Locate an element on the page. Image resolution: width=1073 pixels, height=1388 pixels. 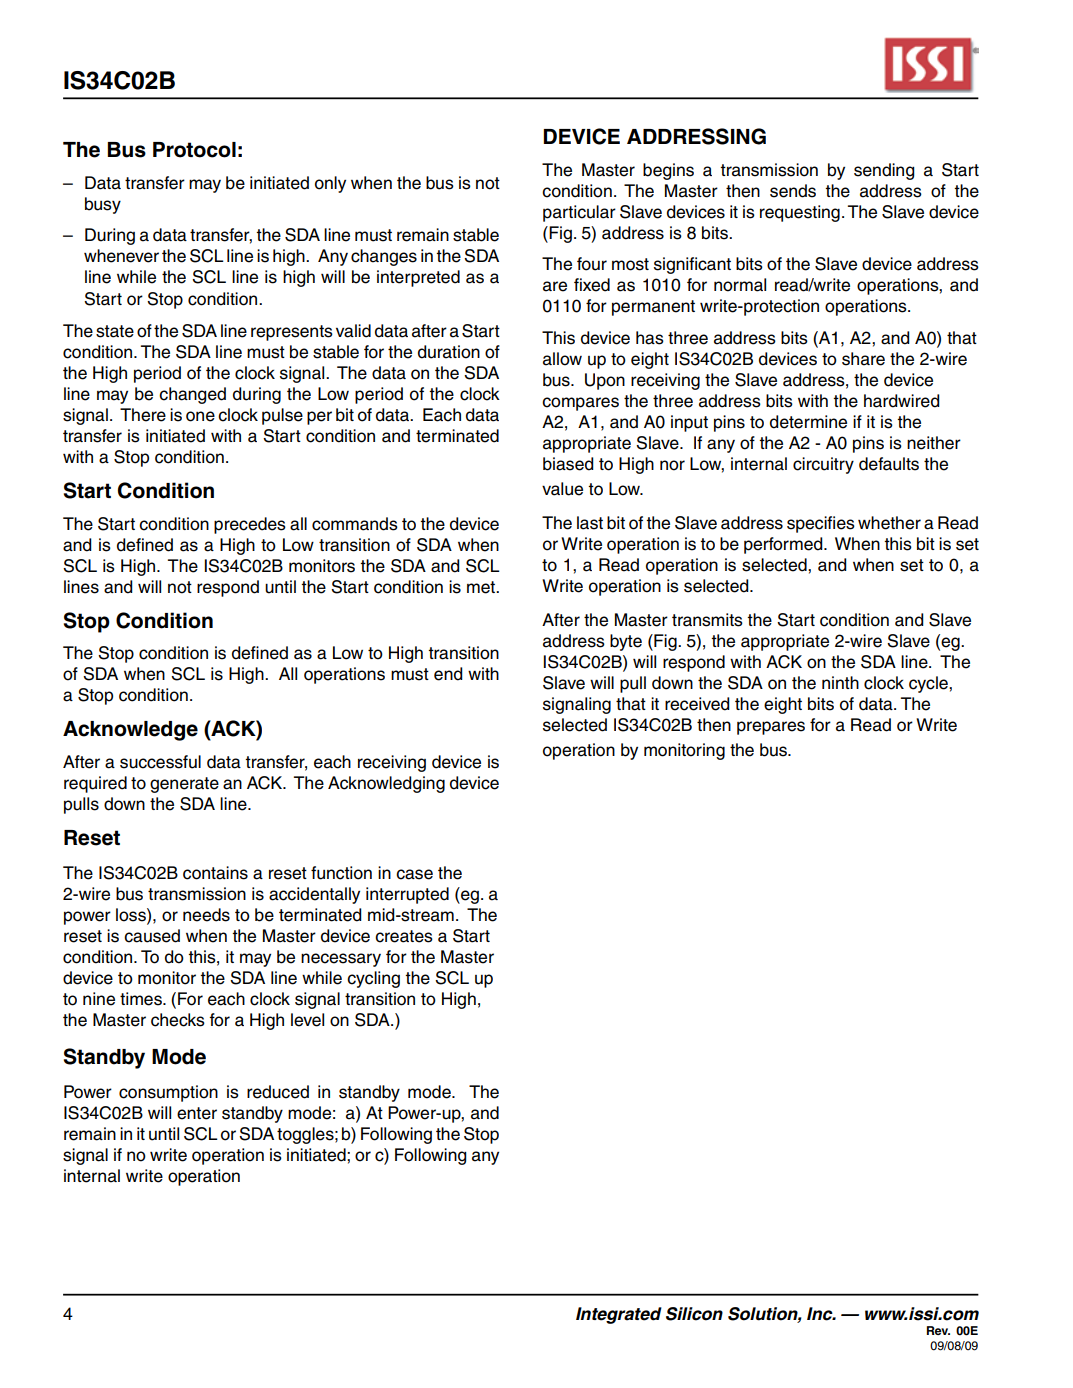
successful is located at coordinates (160, 762).
